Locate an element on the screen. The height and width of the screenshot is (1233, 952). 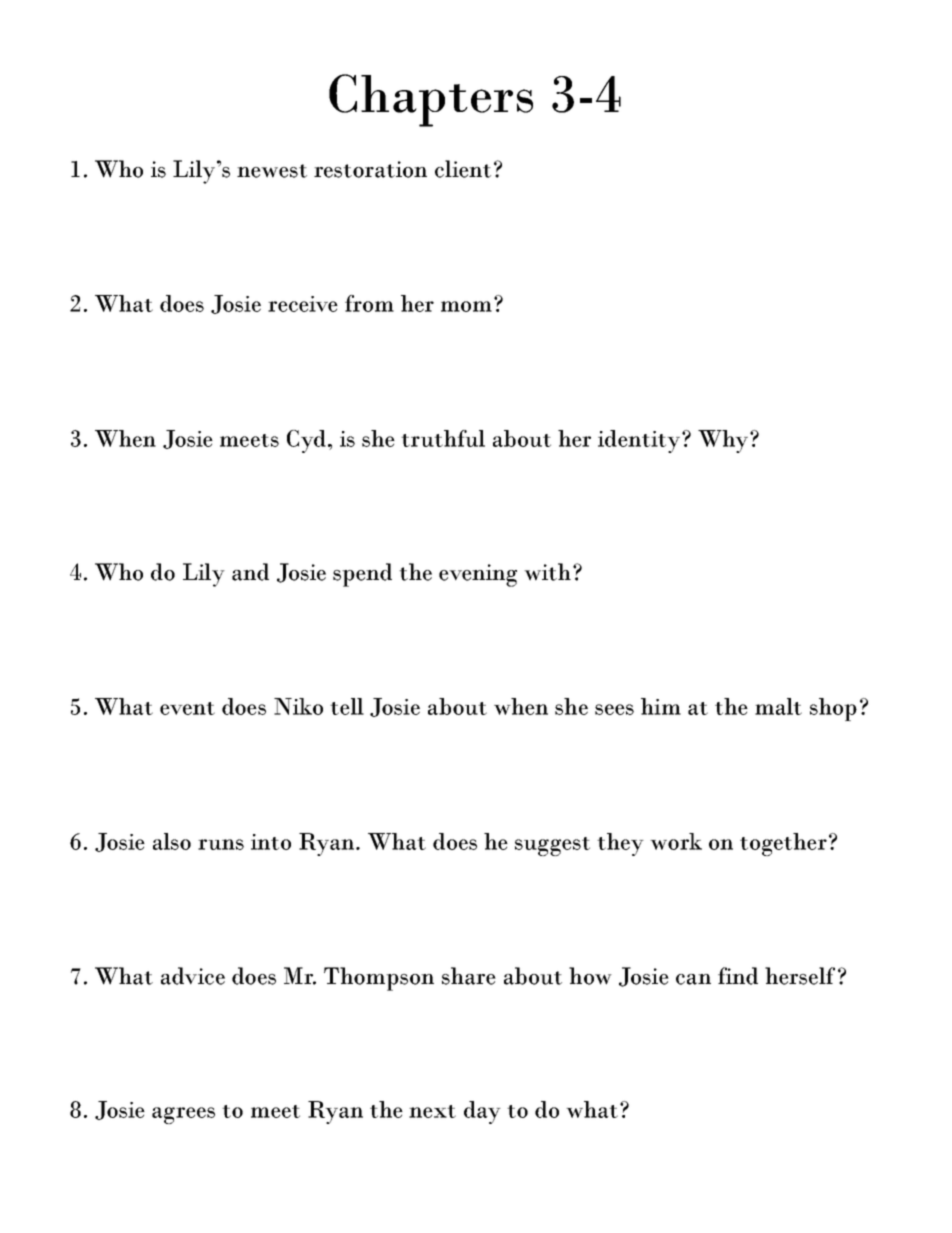
newest is located at coordinates (272, 171).
